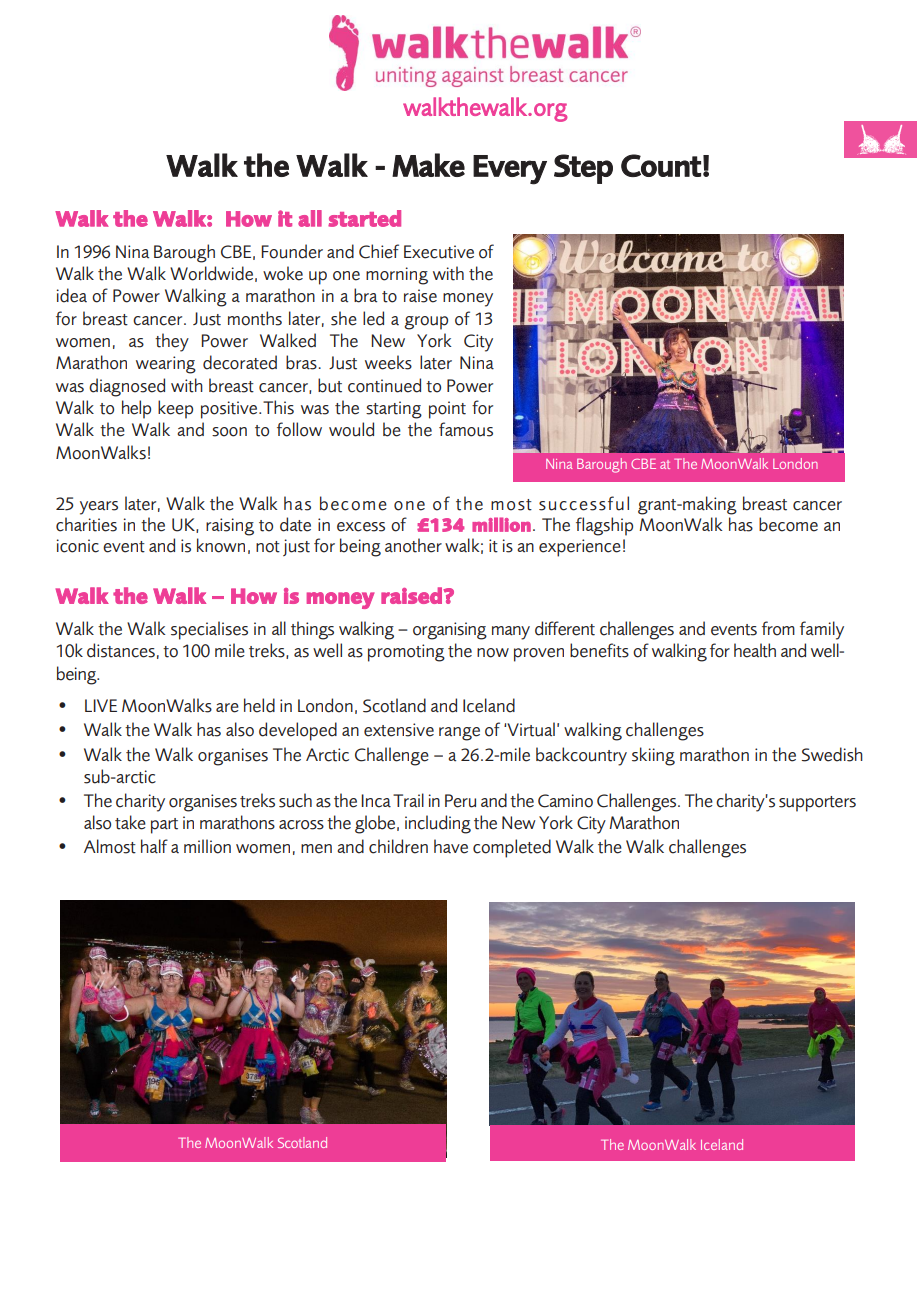 The image size is (924, 1307). Describe the element at coordinates (292, 251) in the image. I see `Founder` at that location.
